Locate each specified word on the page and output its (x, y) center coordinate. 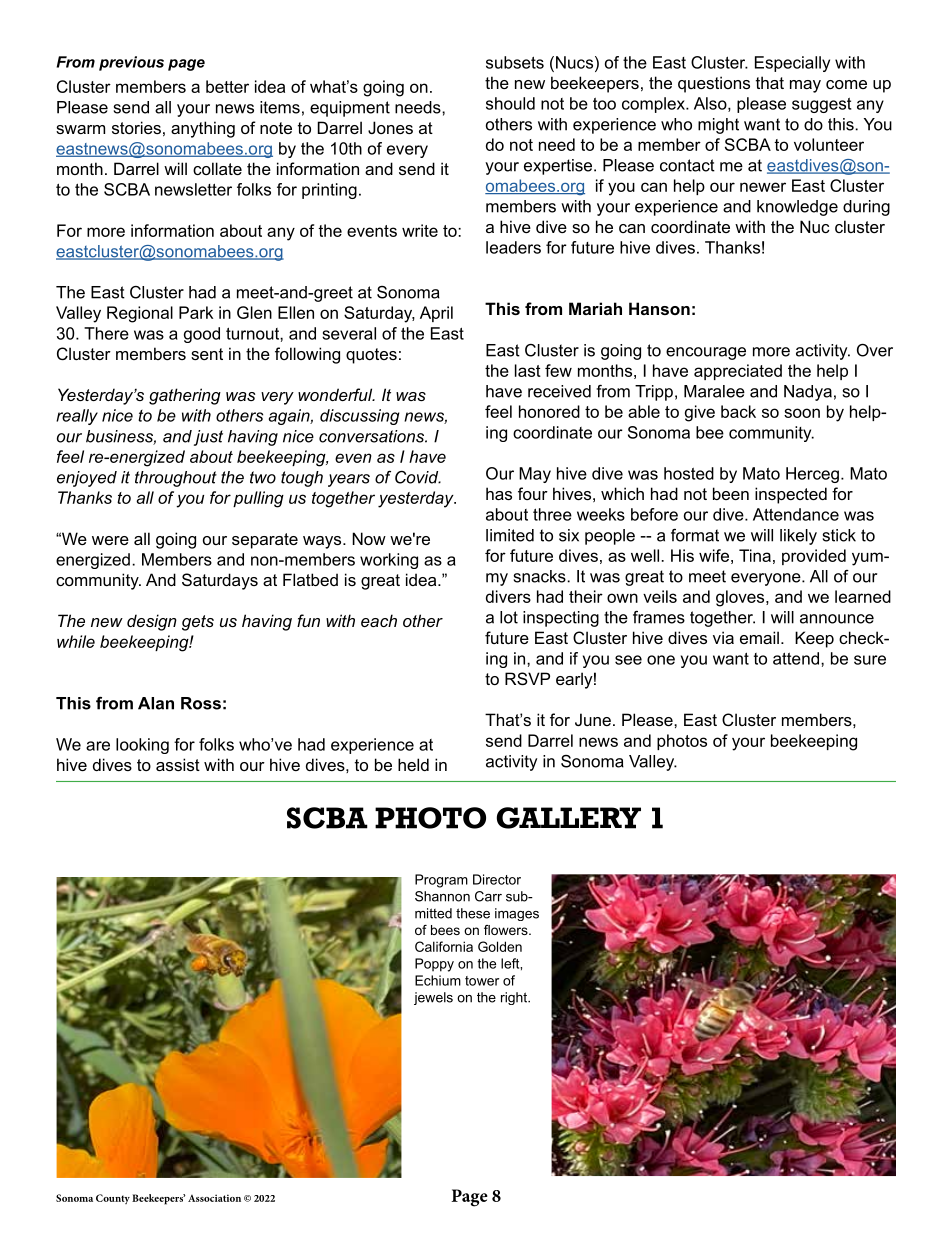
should (510, 103)
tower (482, 981)
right (515, 998)
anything (203, 129)
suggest (821, 105)
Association (214, 1198)
